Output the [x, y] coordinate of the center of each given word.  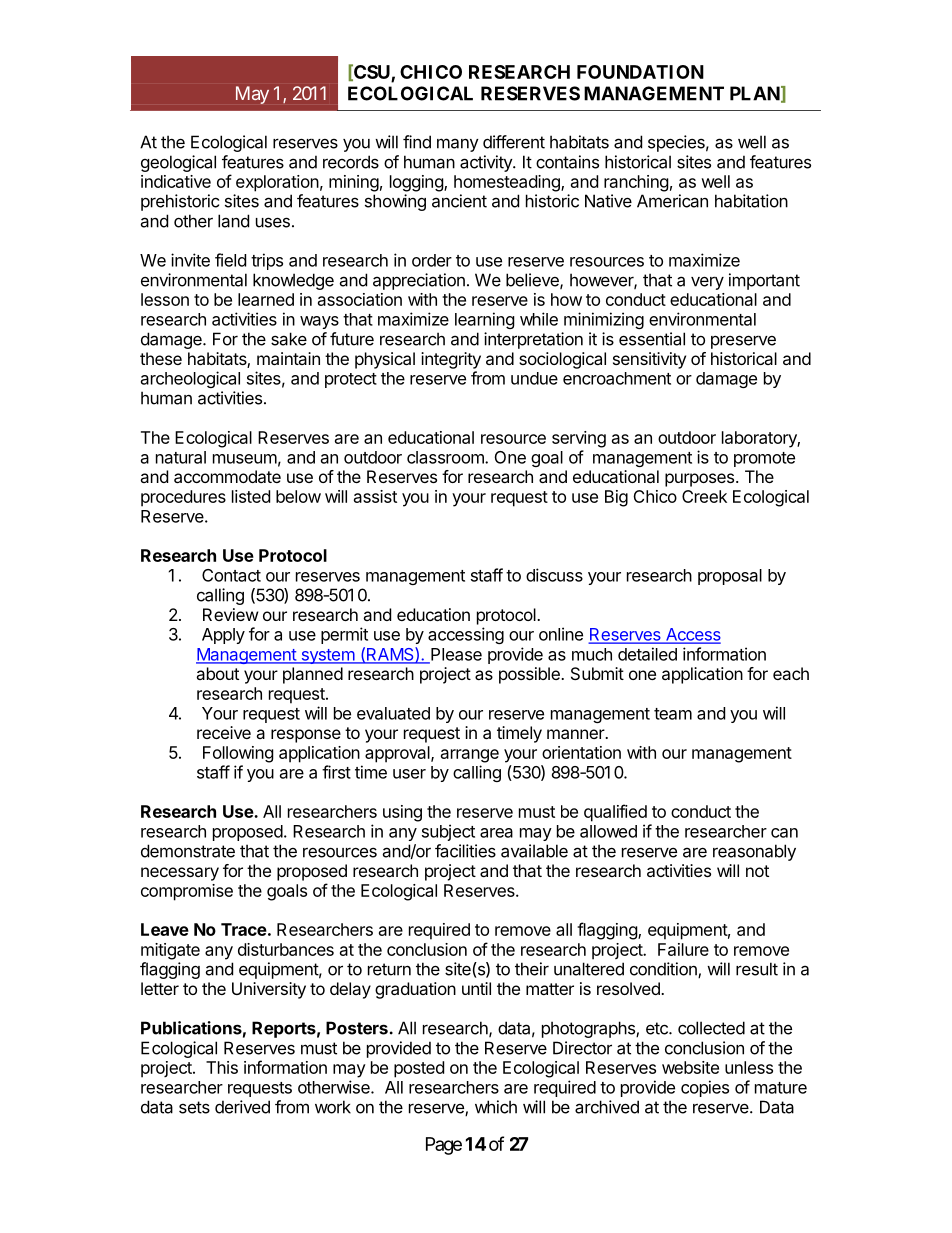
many [458, 145]
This [222, 1067]
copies [705, 1088]
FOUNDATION [640, 72]
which [496, 1107]
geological [178, 163]
